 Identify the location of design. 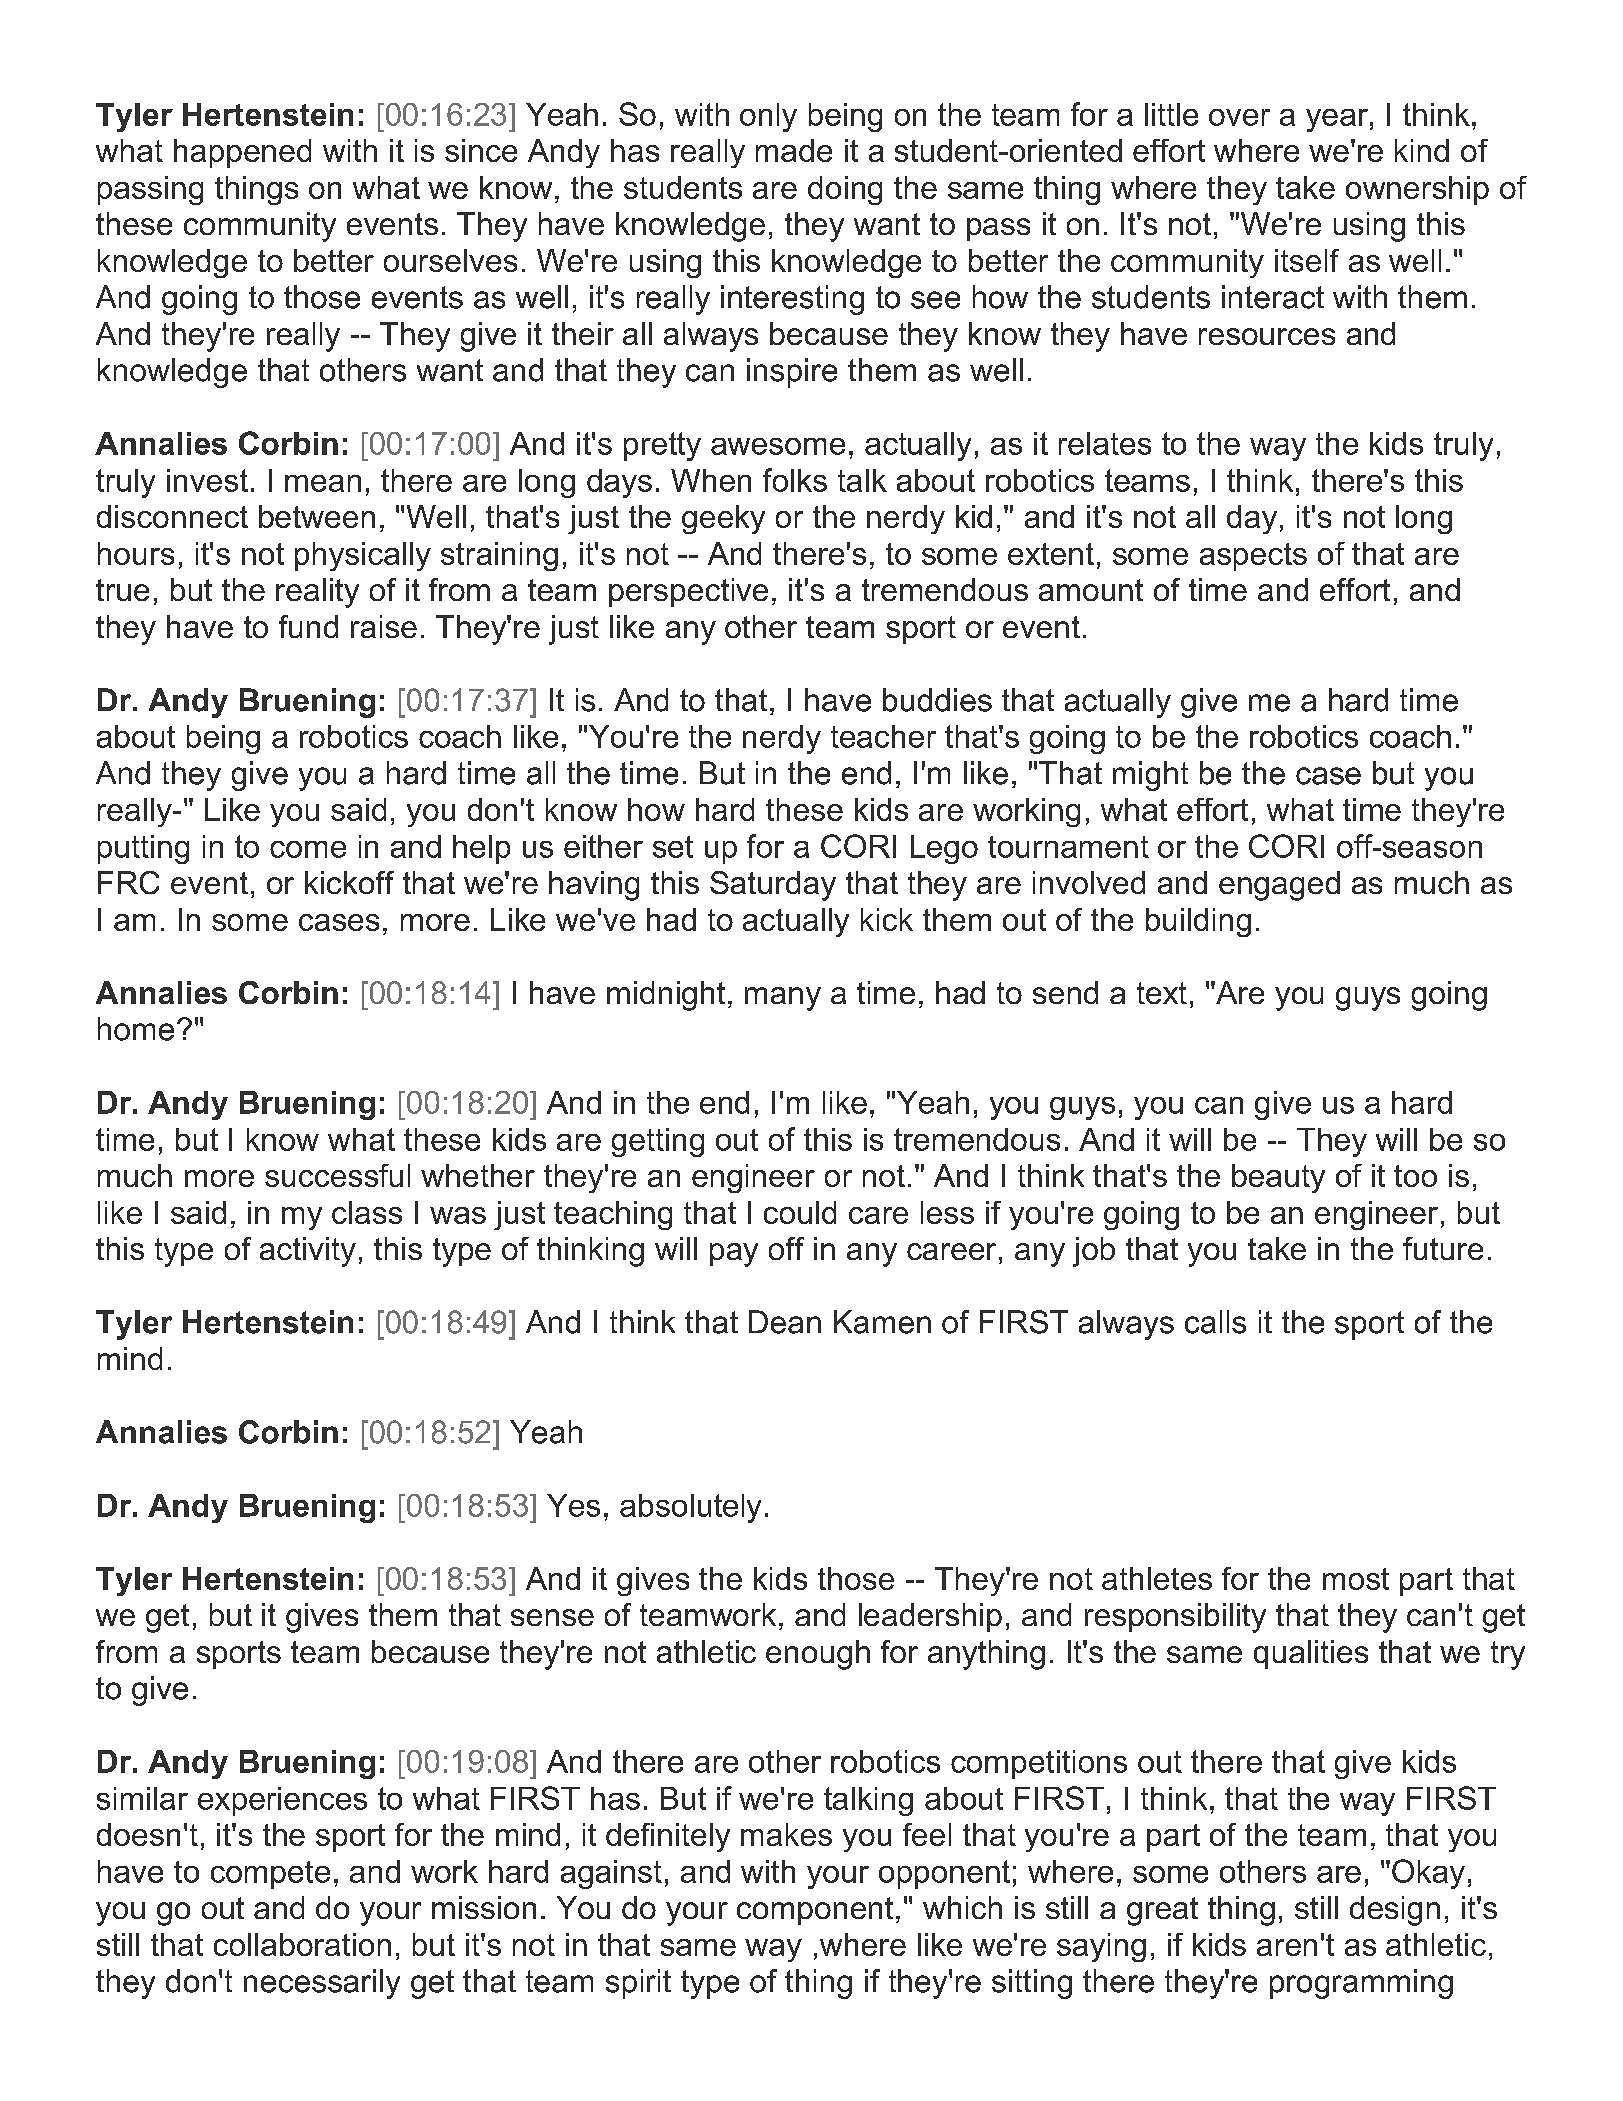
(1395, 1911).
